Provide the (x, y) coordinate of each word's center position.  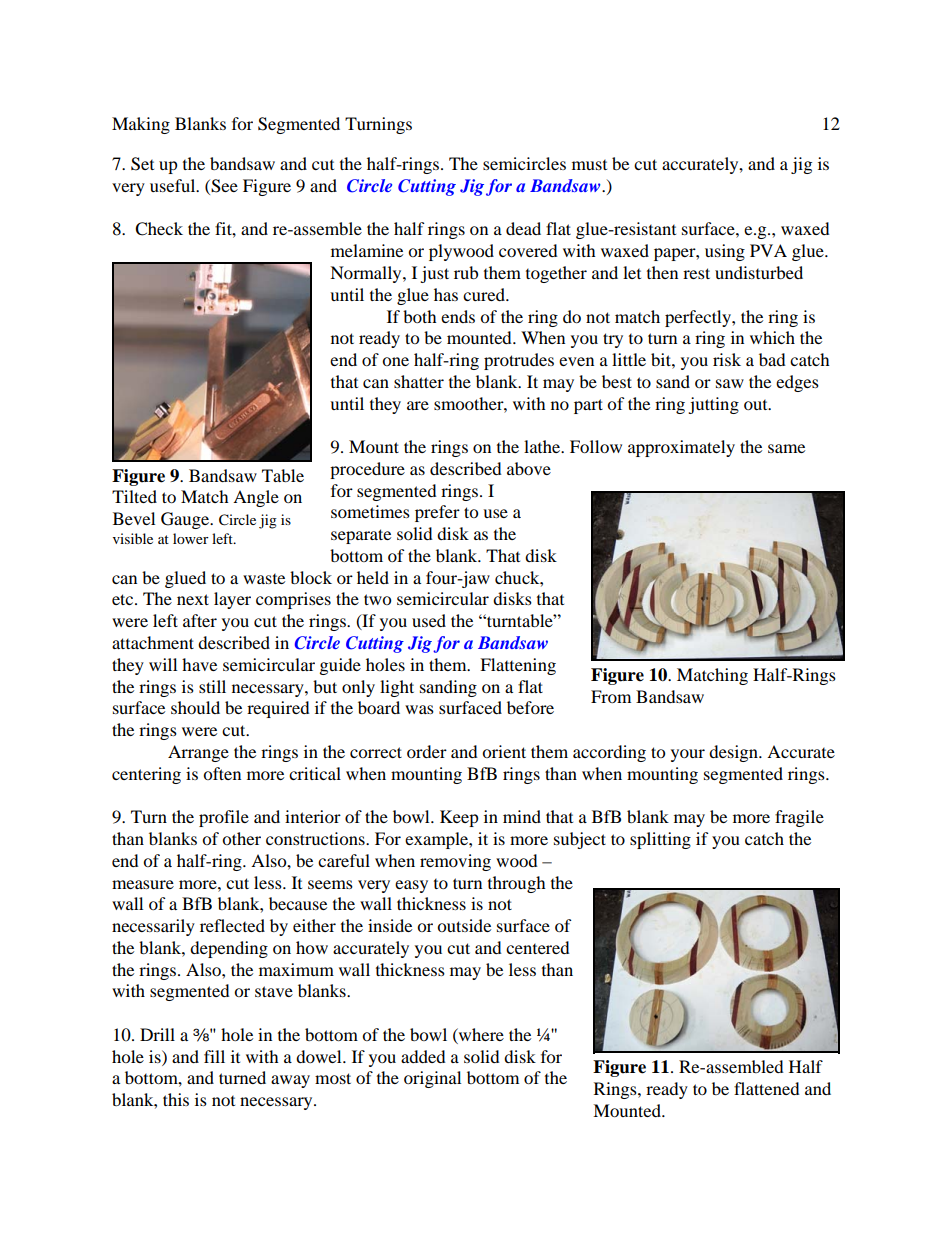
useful (174, 185)
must (589, 165)
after (200, 620)
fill (214, 1056)
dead (523, 228)
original (432, 1079)
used (429, 620)
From (611, 696)
